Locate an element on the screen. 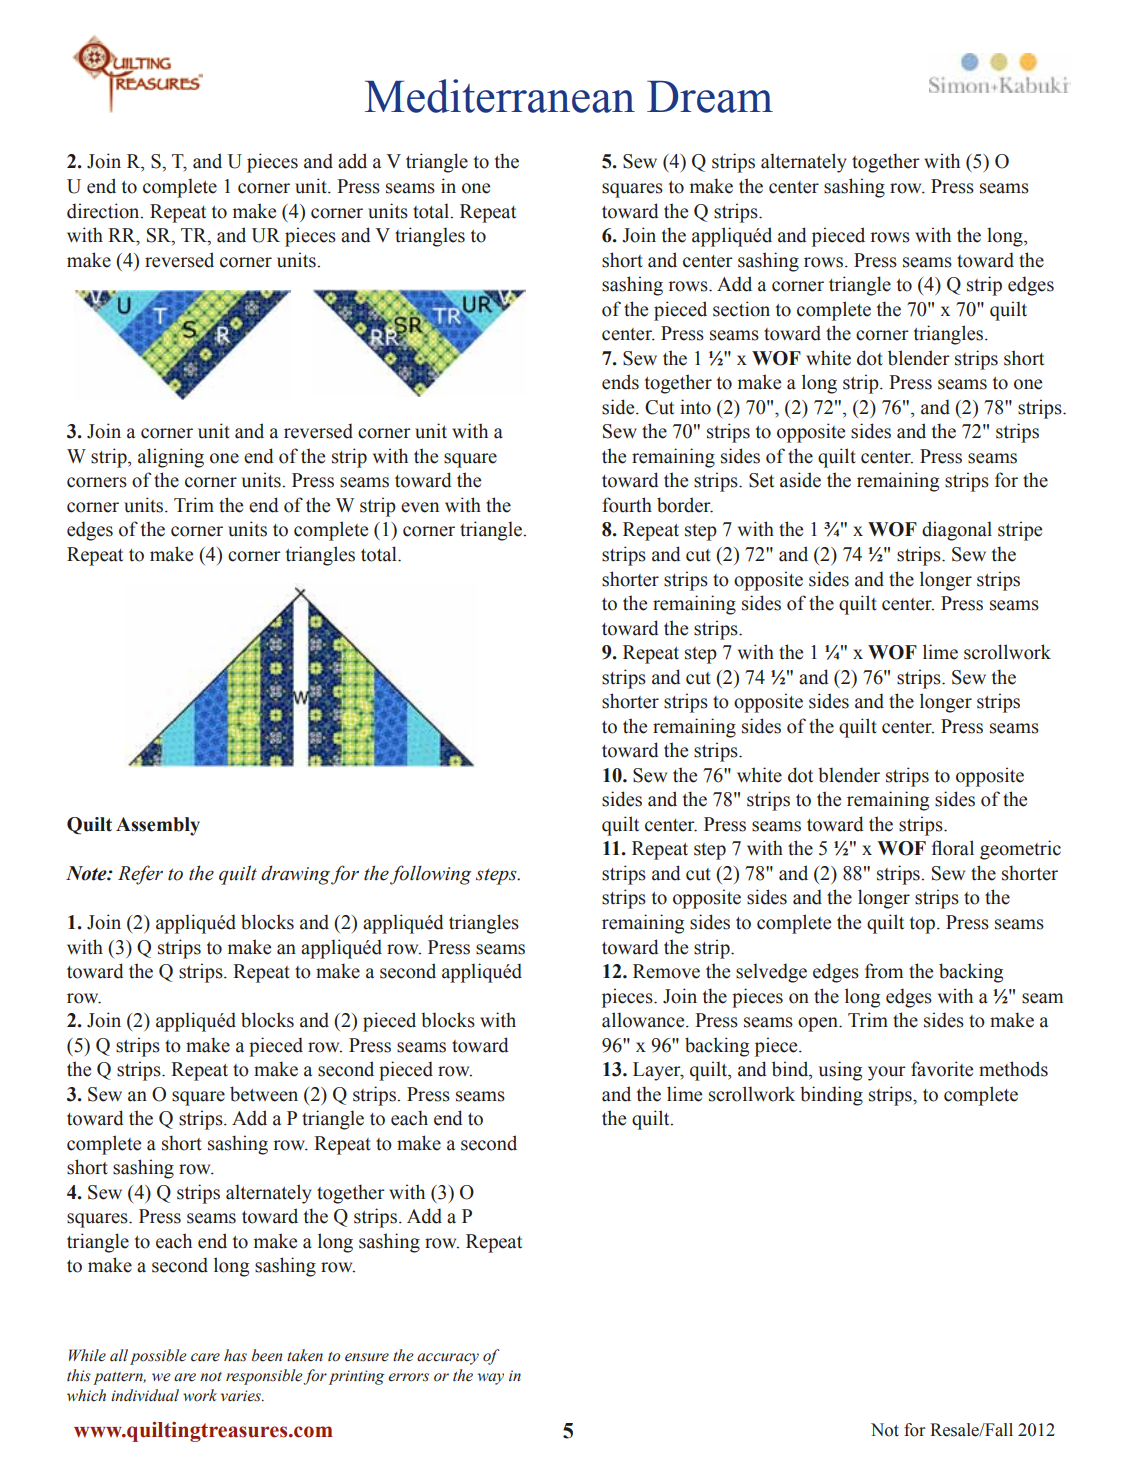 The width and height of the screenshot is (1137, 1472). allowance is located at coordinates (644, 1020).
